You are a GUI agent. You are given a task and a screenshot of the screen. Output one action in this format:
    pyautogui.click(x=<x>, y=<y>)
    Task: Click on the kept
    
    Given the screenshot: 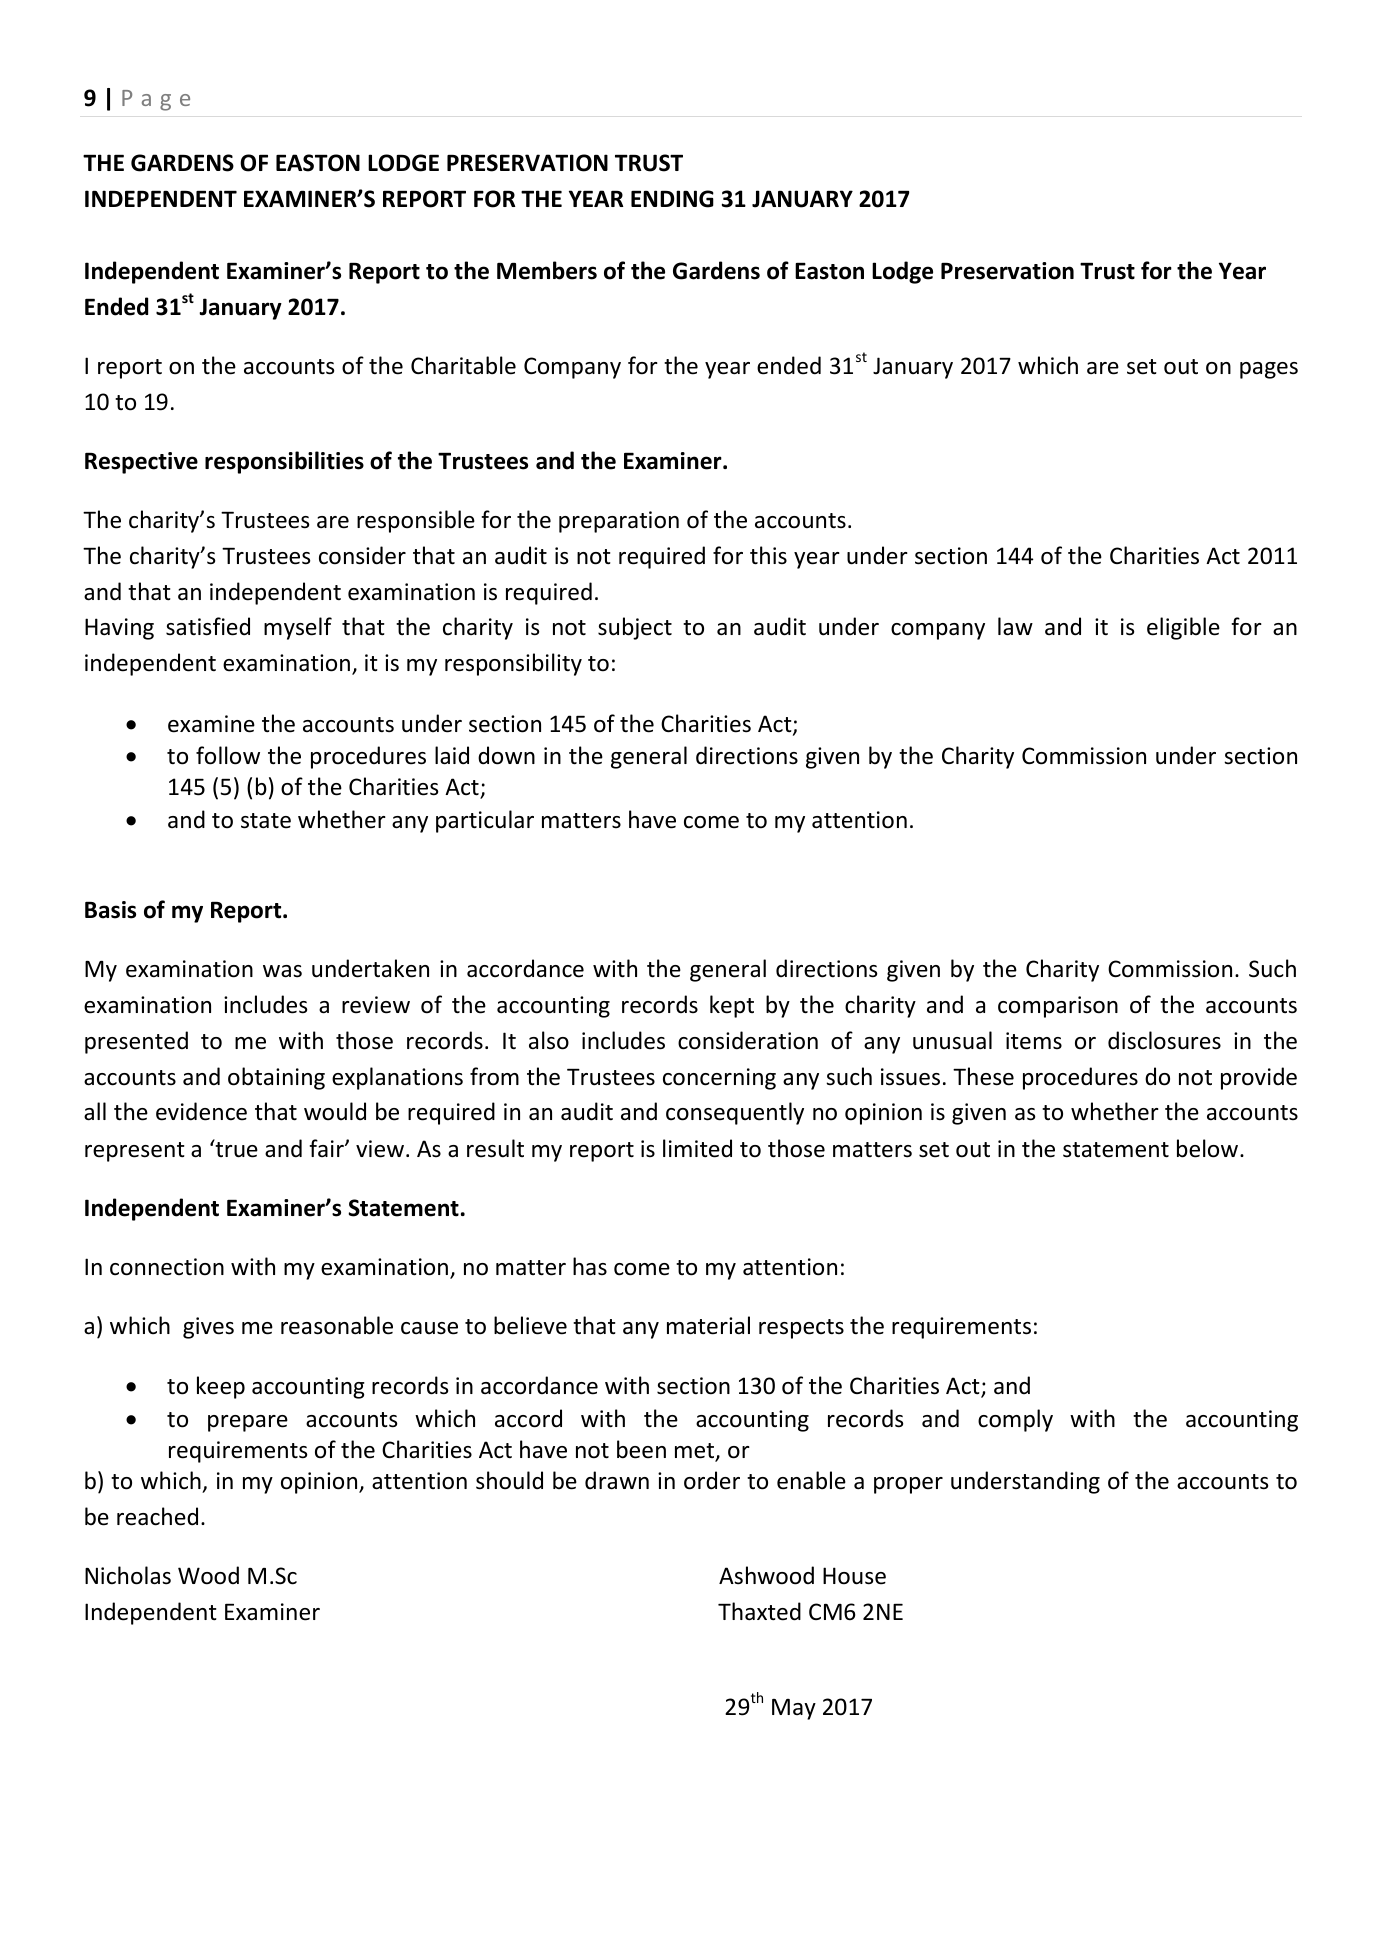 What is the action you would take?
    pyautogui.click(x=732, y=1006)
